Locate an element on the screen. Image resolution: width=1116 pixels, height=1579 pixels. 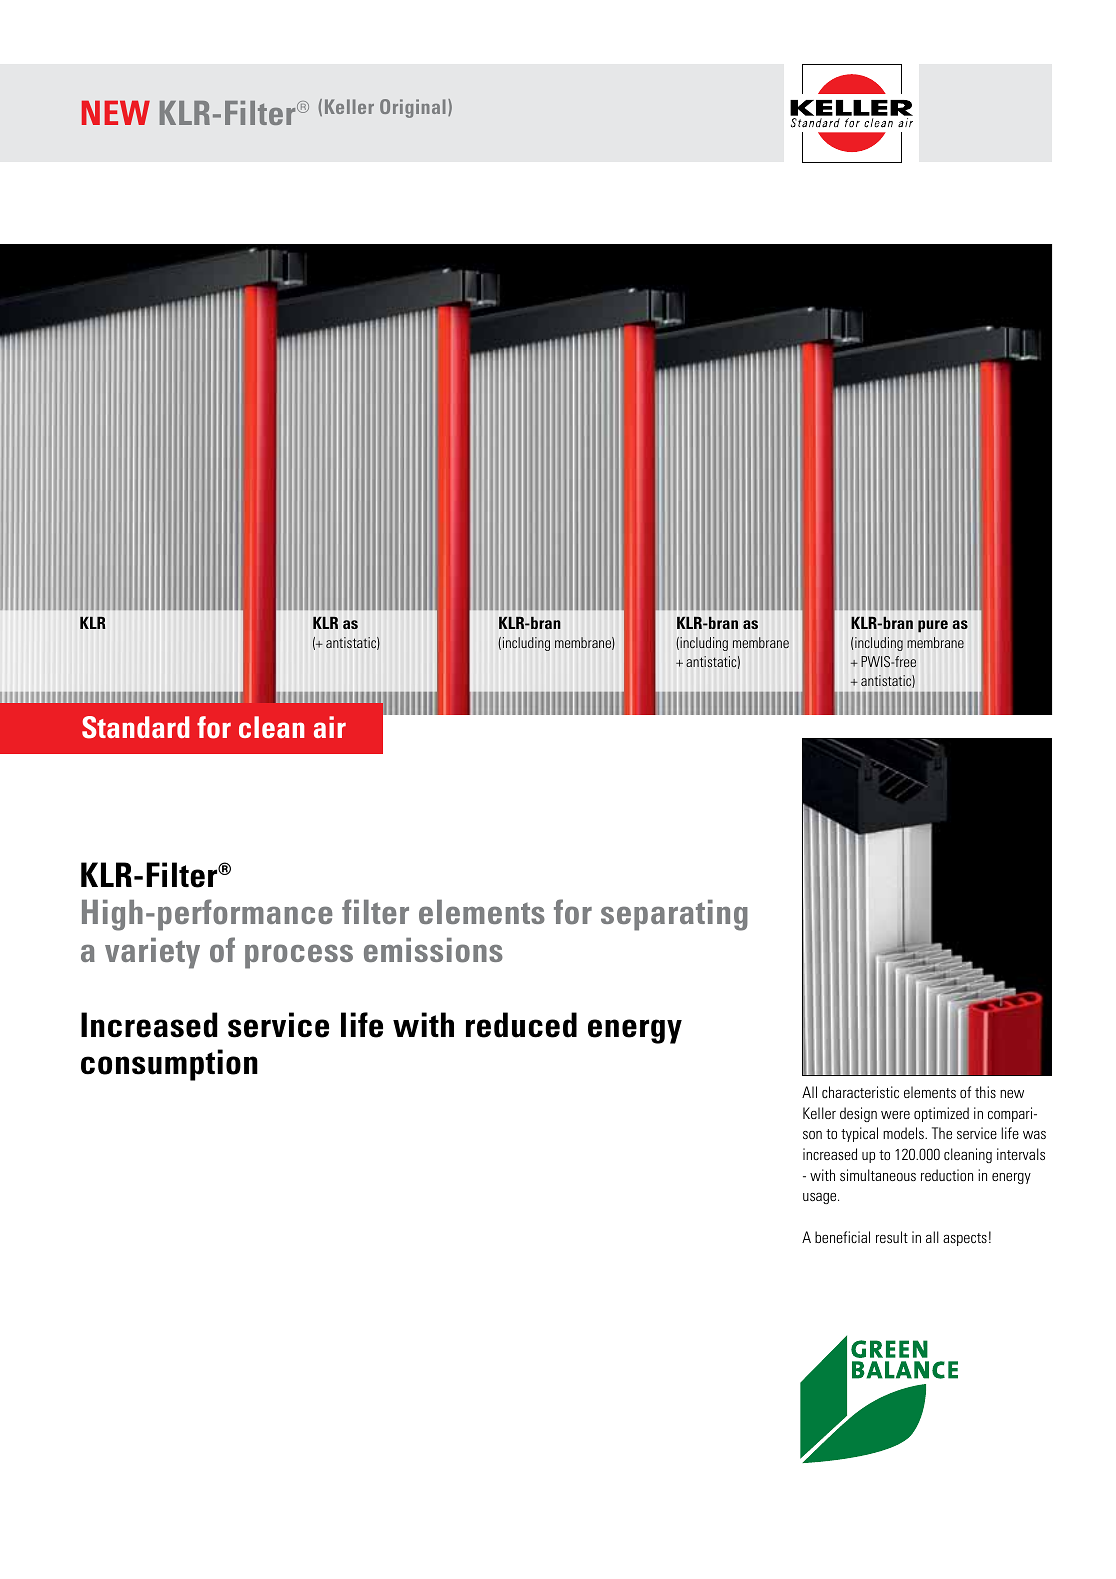
variety is located at coordinates (152, 953).
